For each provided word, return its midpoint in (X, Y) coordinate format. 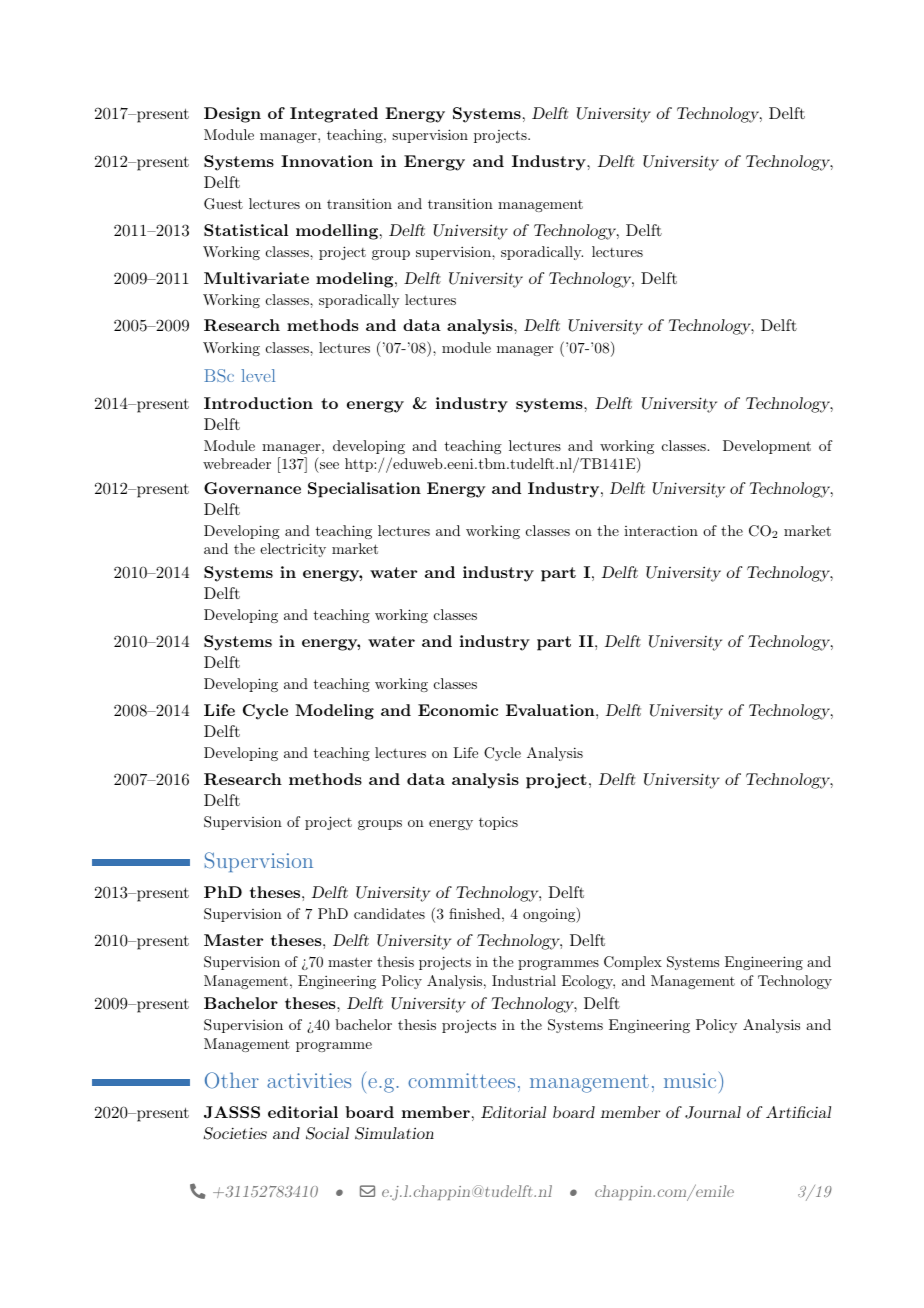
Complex (633, 963)
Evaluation (551, 710)
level (258, 375)
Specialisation (364, 490)
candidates (389, 913)
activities (309, 1080)
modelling (337, 232)
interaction (661, 531)
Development (767, 447)
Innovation (327, 161)
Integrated (334, 115)
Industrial (524, 980)
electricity (293, 550)
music (690, 1080)
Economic (458, 710)
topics (498, 823)
